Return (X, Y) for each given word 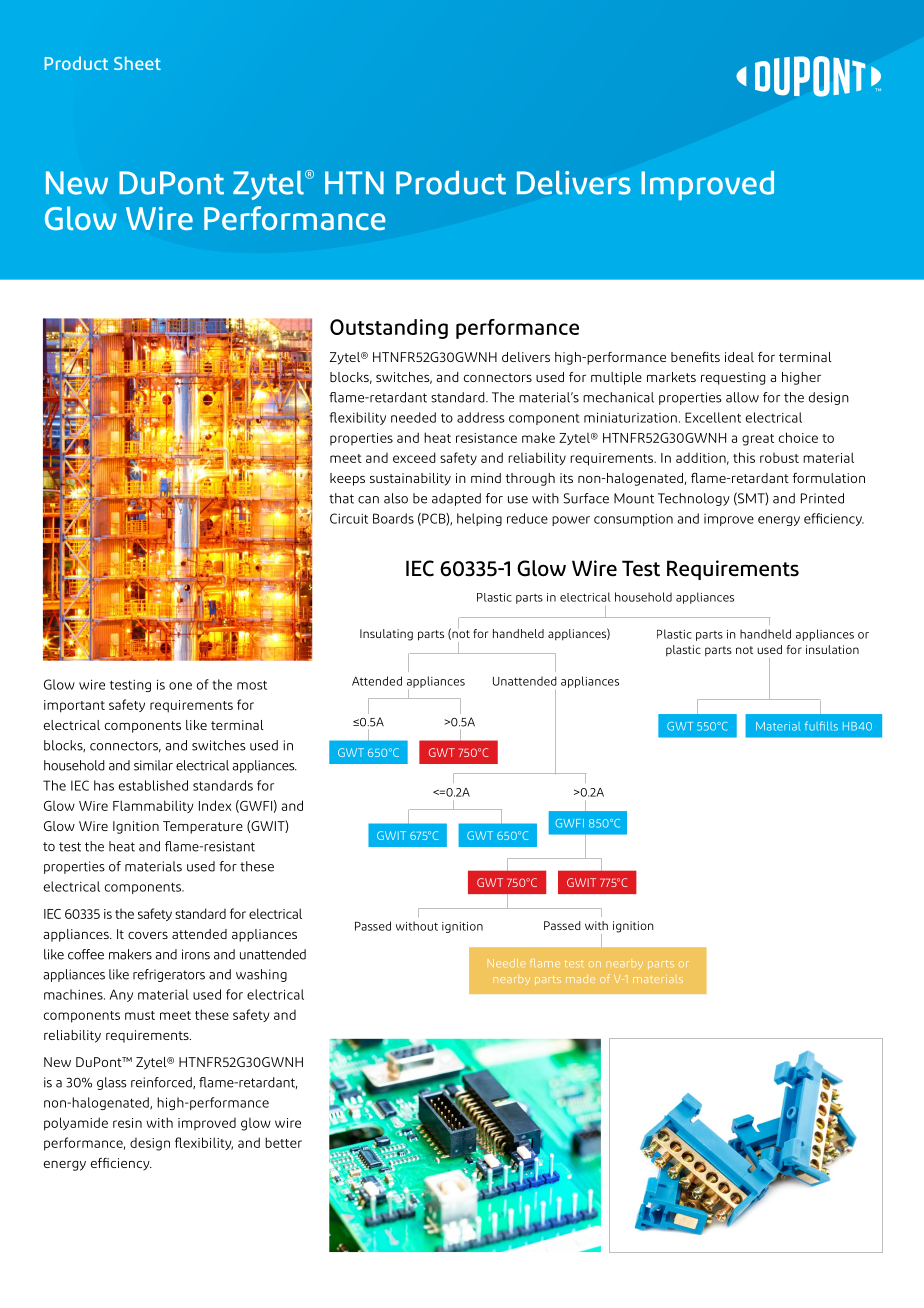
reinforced (162, 1083)
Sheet (137, 63)
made (580, 979)
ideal (739, 357)
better (283, 1142)
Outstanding (389, 329)
